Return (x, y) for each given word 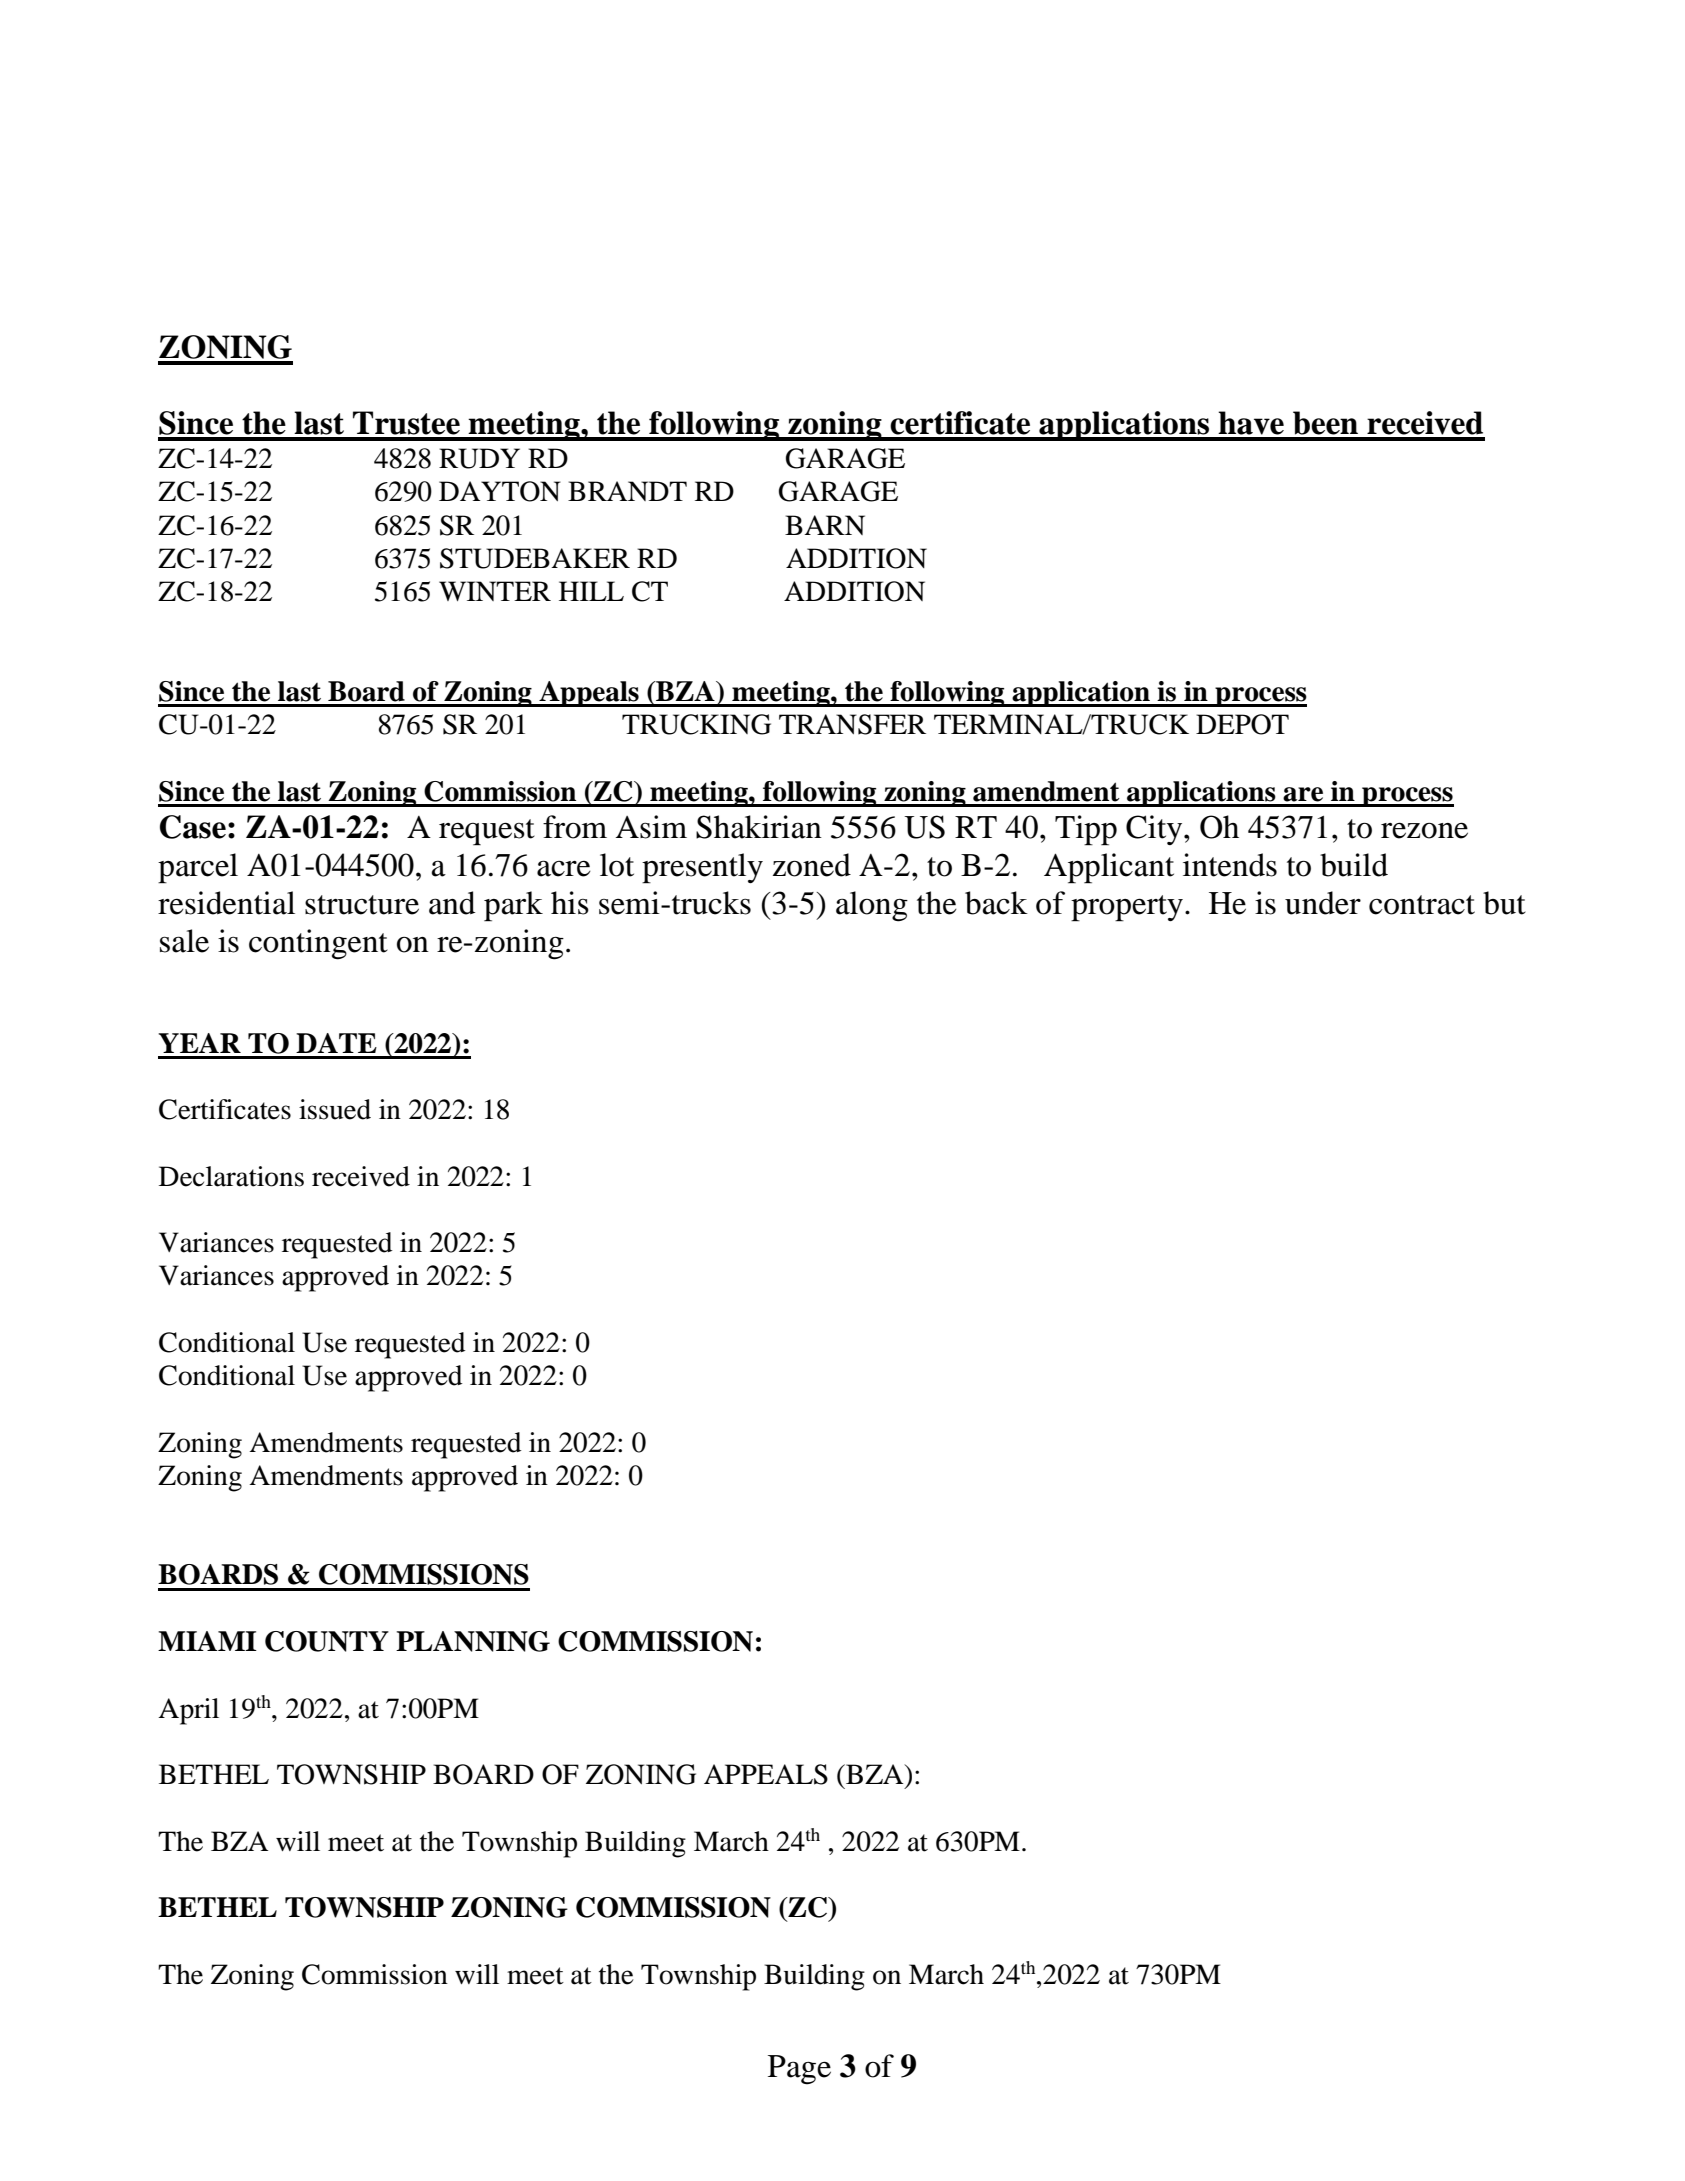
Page (799, 2070)
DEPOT (1242, 724)
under (1323, 903)
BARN (825, 525)
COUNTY (327, 1641)
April (188, 1711)
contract (1422, 905)
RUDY (479, 458)
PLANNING (473, 1641)
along (872, 906)
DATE (336, 1043)
